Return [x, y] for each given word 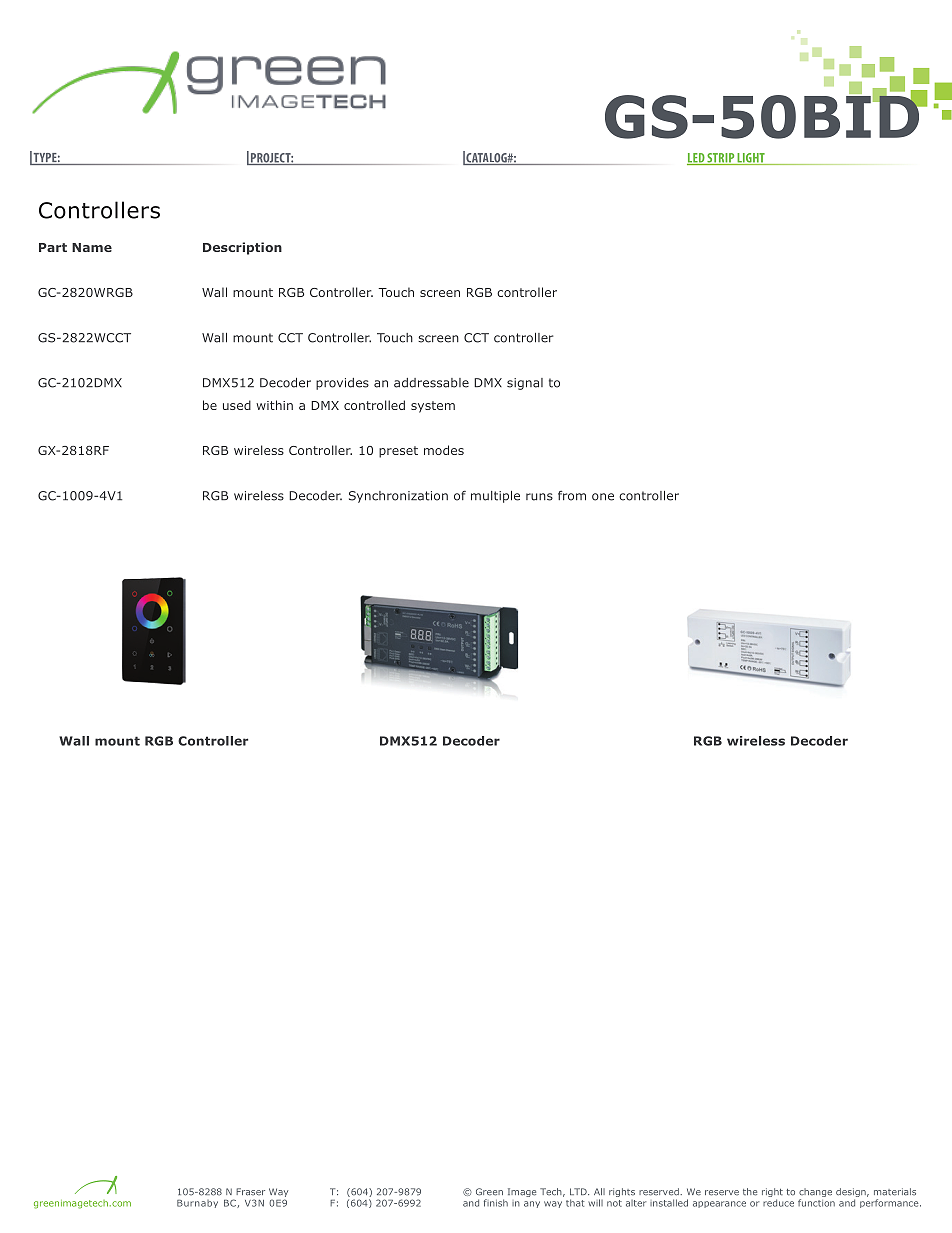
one [603, 497]
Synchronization [398, 497]
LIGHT [751, 159]
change [815, 1194]
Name [92, 247]
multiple [495, 497]
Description [242, 248]
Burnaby [197, 1204]
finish [496, 1203]
